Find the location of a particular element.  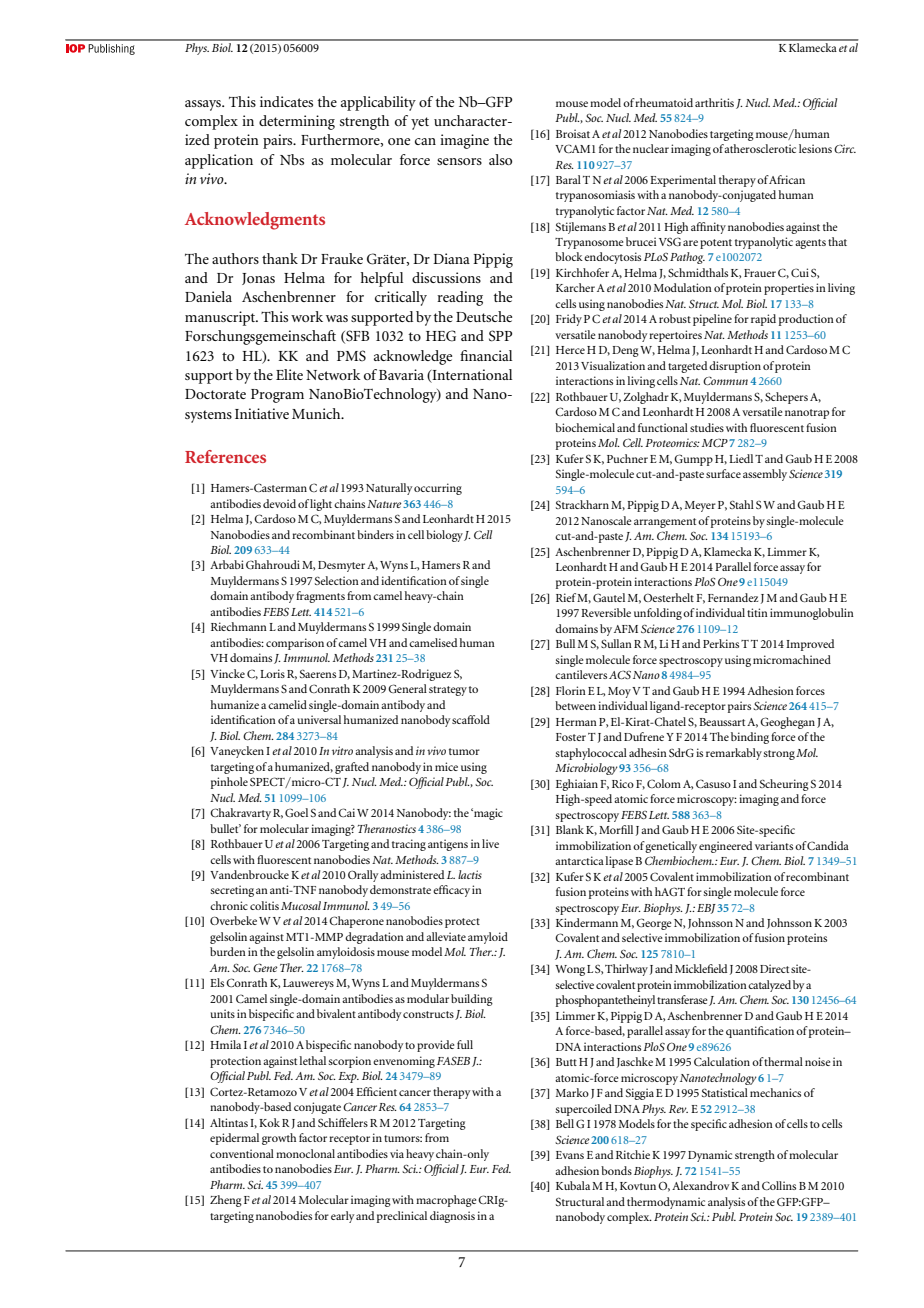

also is located at coordinates (500, 159).
